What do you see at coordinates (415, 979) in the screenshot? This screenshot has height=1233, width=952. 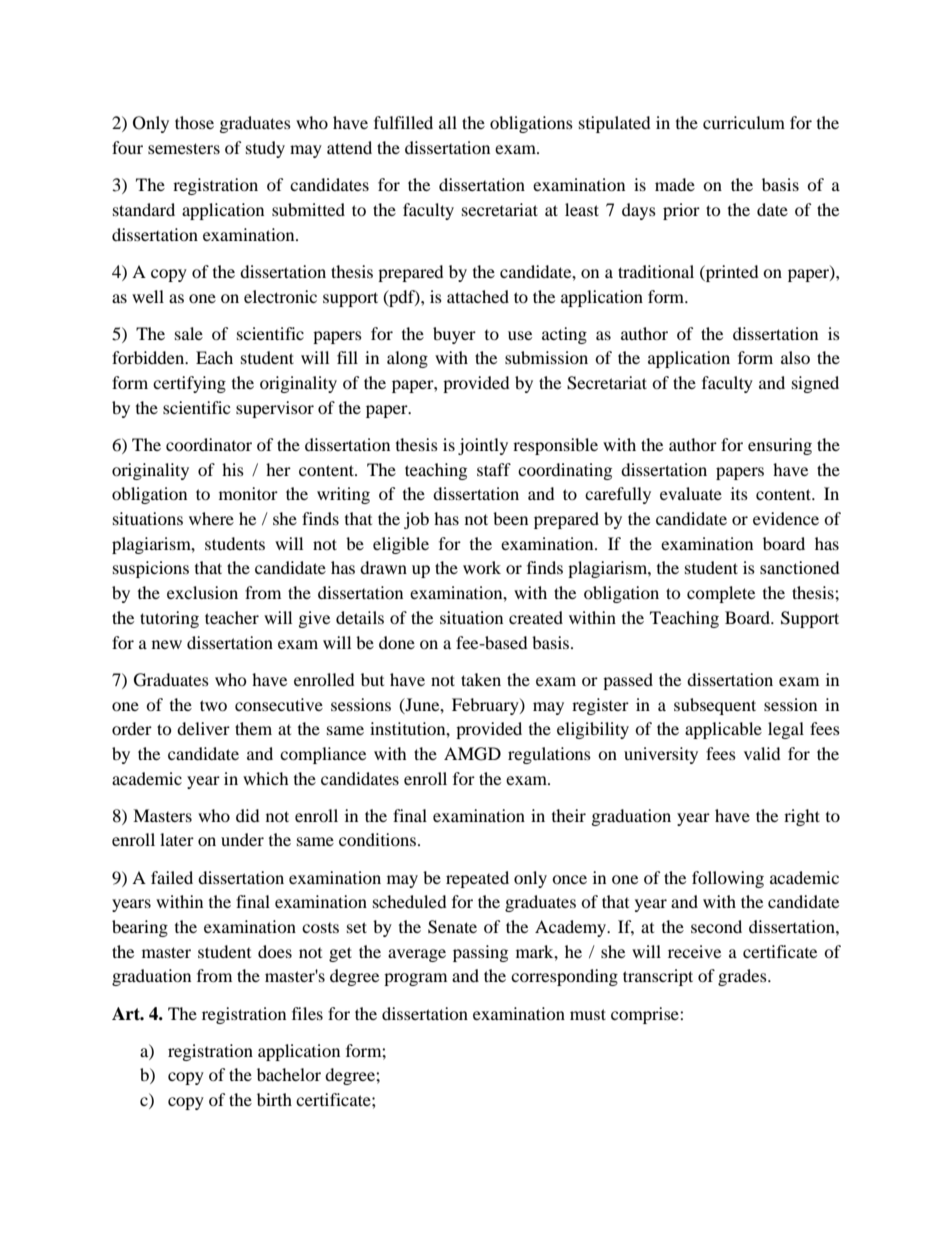 I see `program` at bounding box center [415, 979].
